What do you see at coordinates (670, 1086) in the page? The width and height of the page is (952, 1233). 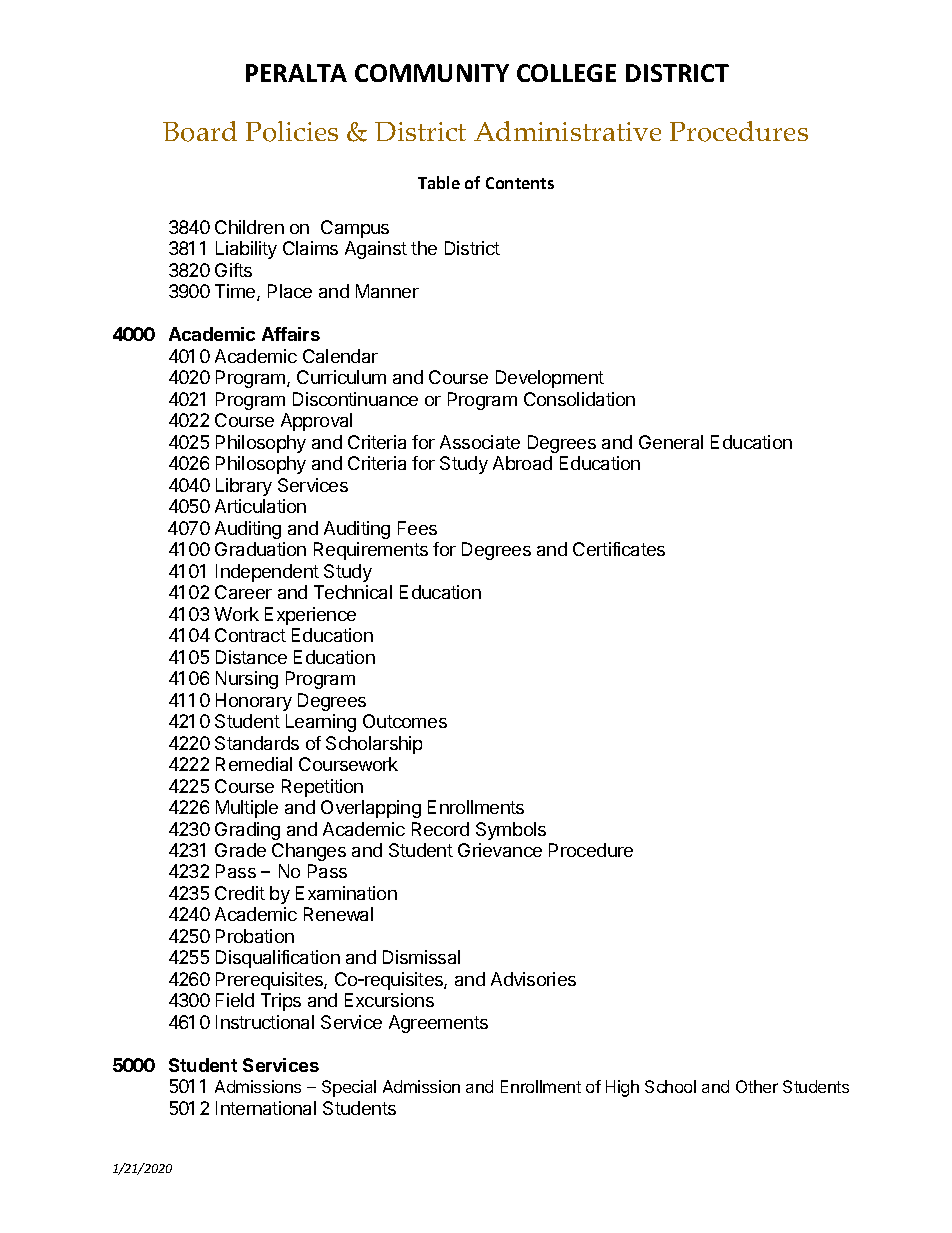 I see `School` at bounding box center [670, 1086].
